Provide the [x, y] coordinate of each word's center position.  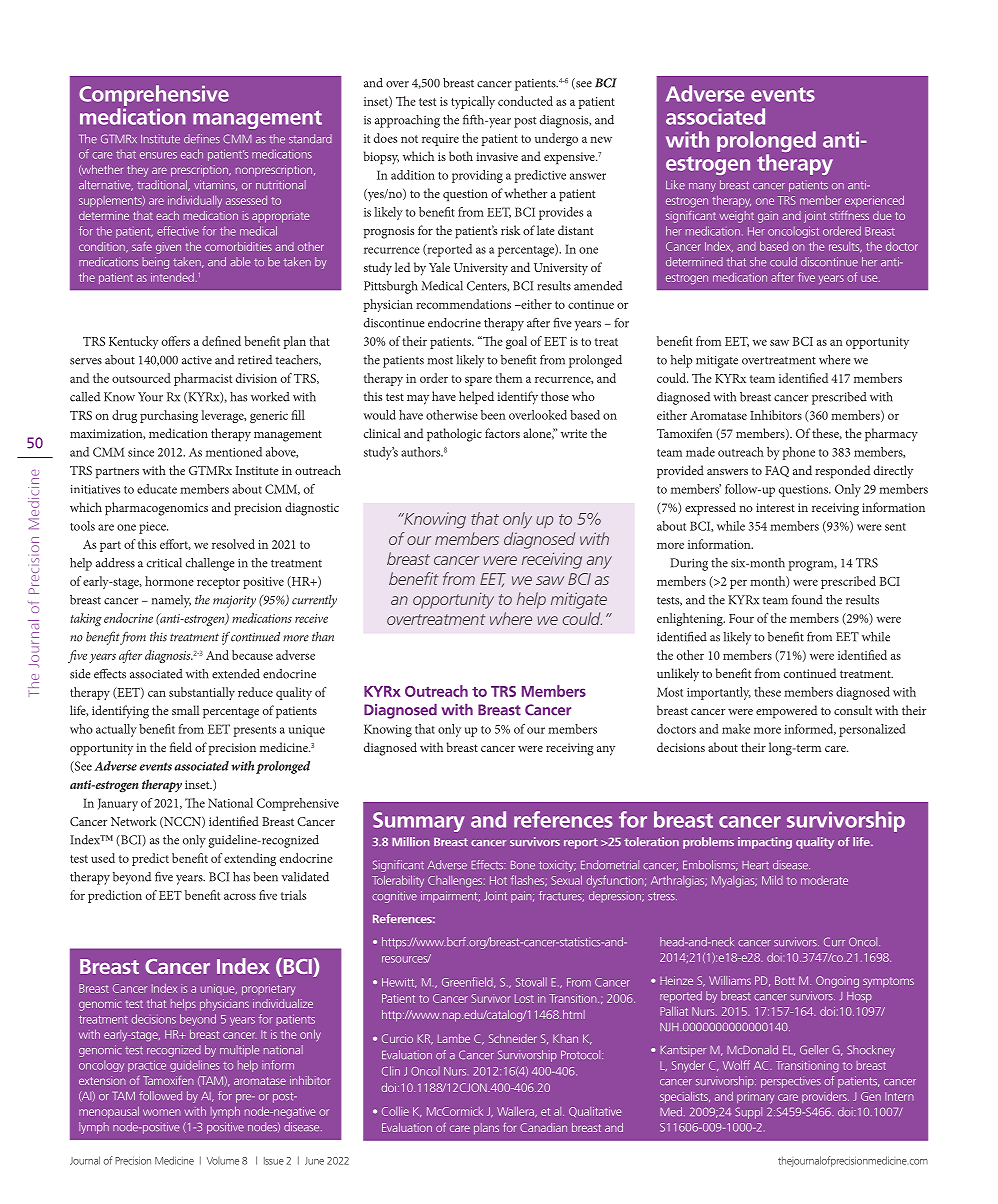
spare [478, 381]
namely [171, 601]
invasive [497, 156]
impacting [765, 843]
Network [134, 821]
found [807, 600]
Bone [523, 865]
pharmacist [203, 379]
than [323, 637]
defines [202, 138]
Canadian [543, 1127]
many [702, 187]
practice [147, 1066]
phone [798, 453]
